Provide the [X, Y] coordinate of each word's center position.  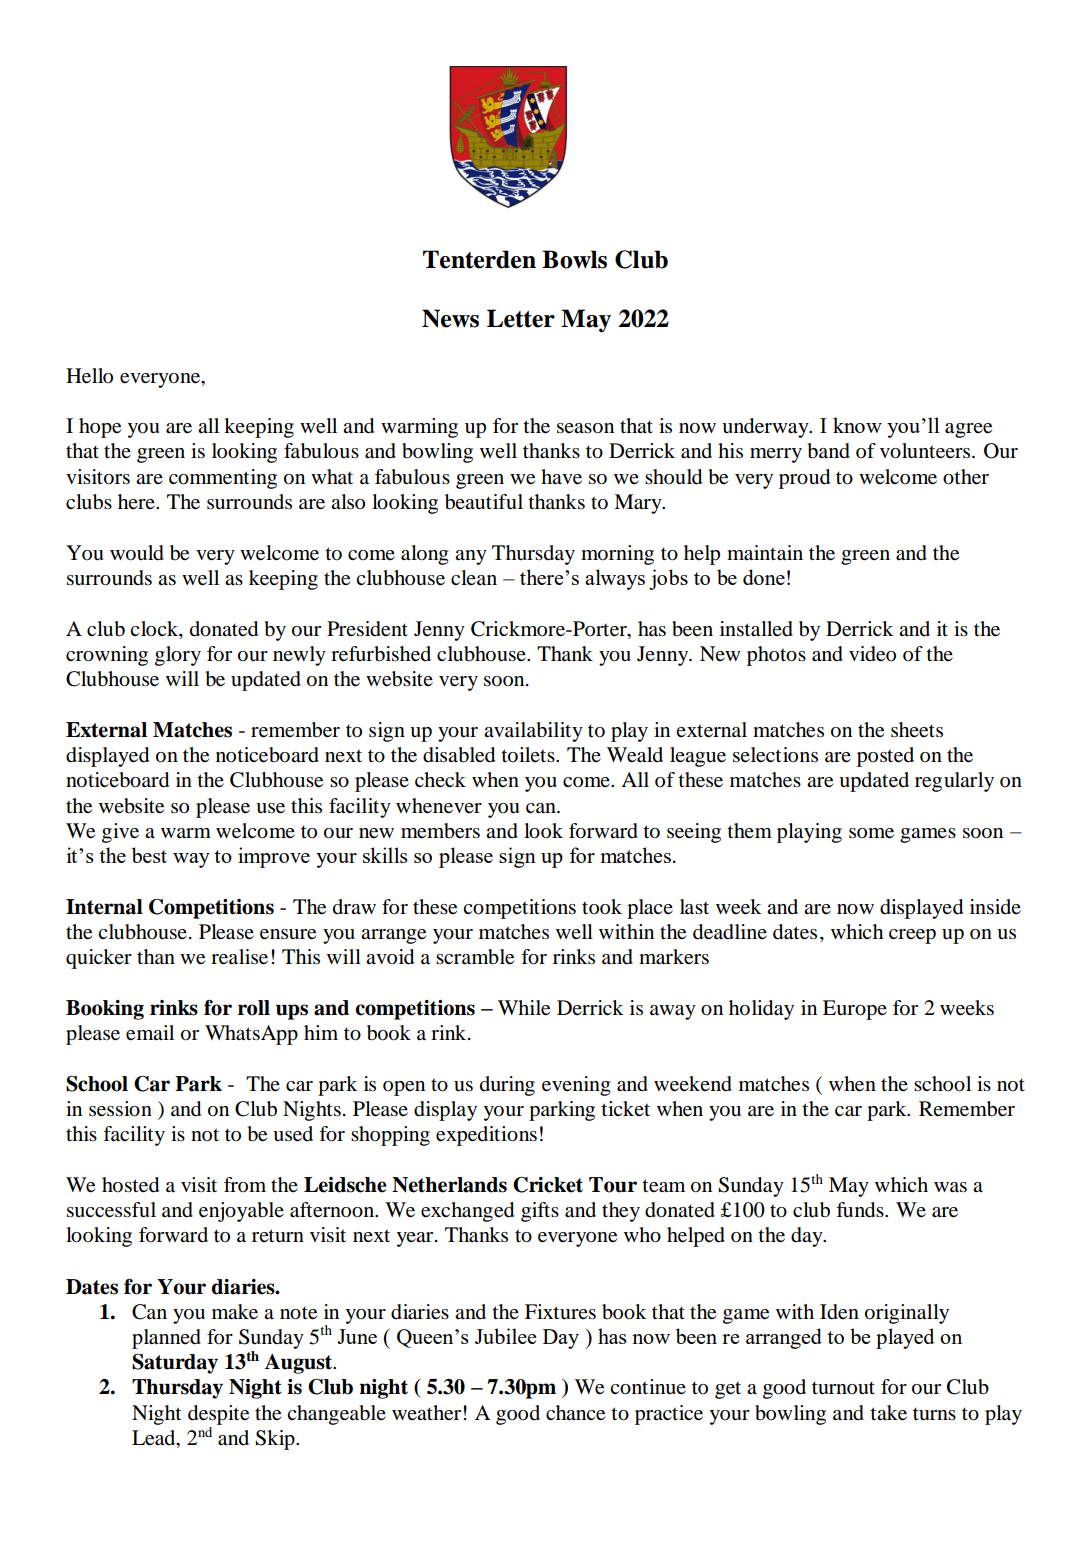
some [871, 833]
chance [575, 1413]
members [440, 831]
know [857, 425]
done [764, 577]
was [950, 1187]
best [149, 855]
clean [474, 577]
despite [218, 1415]
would [137, 553]
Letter [521, 318]
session [120, 1109]
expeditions [486, 1136]
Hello [89, 376]
